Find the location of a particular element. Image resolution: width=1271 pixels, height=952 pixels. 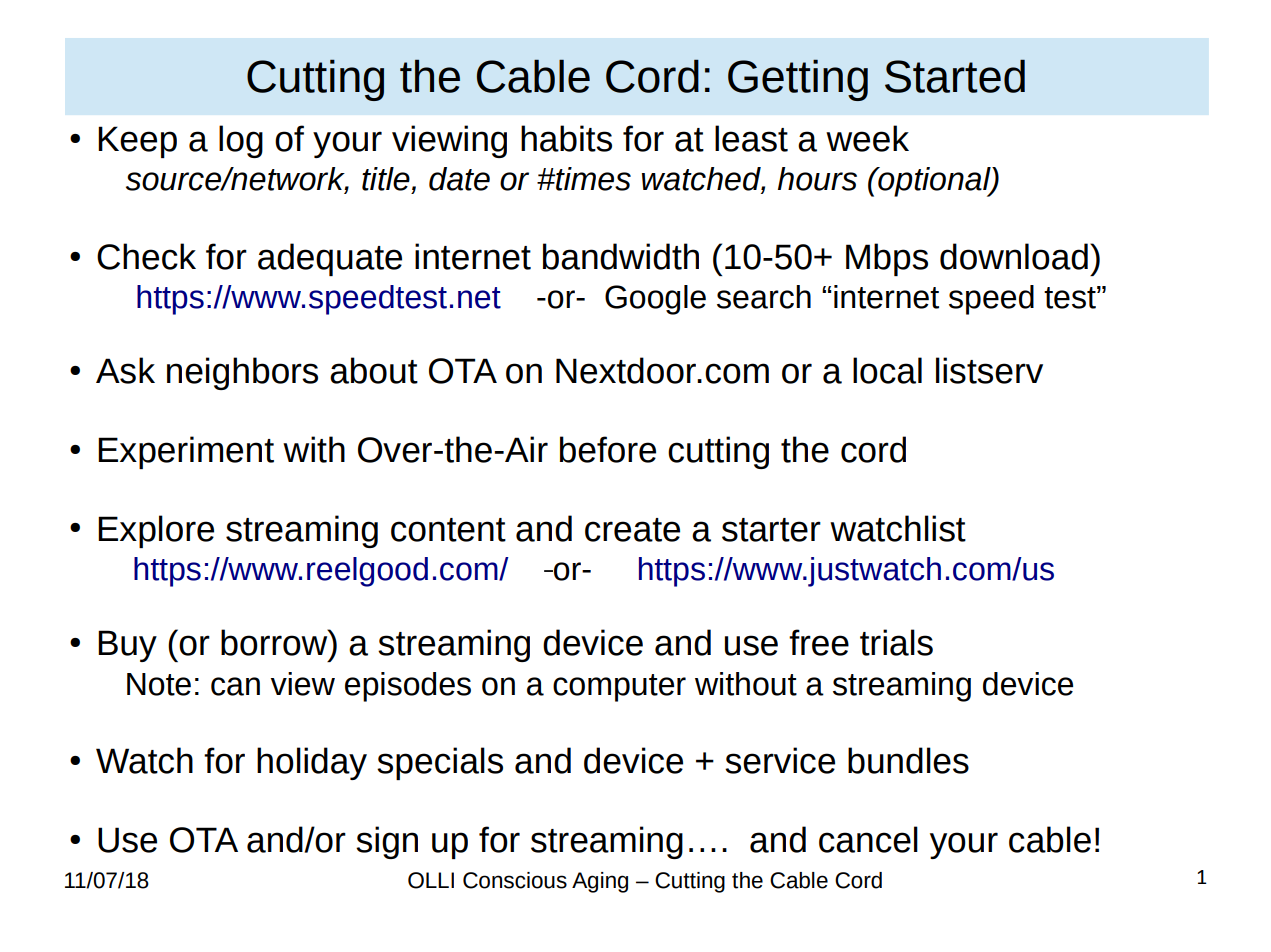

before is located at coordinates (608, 449).
